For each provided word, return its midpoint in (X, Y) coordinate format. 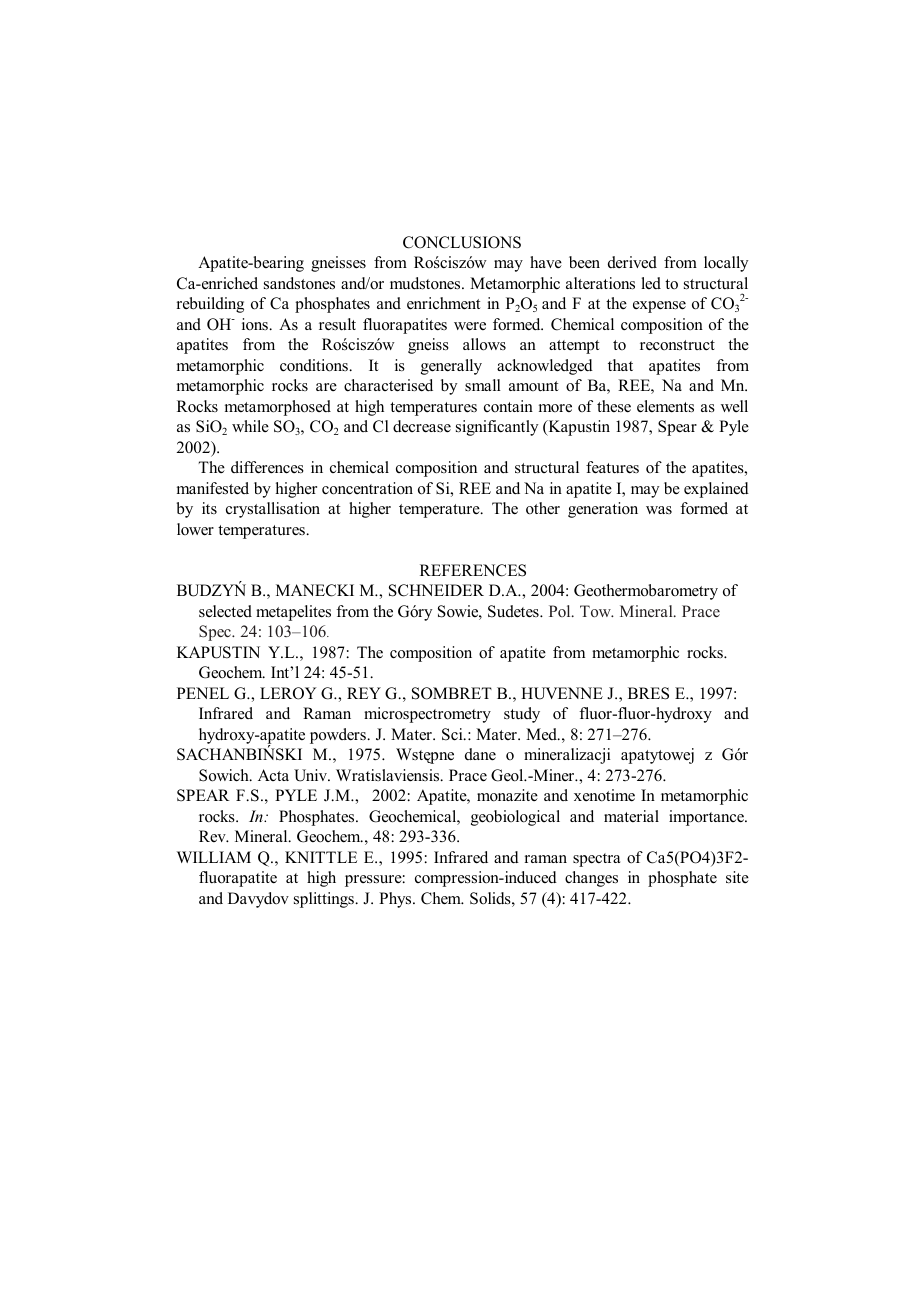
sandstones (299, 283)
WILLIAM (214, 857)
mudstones (426, 283)
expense (659, 307)
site (737, 877)
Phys (396, 900)
